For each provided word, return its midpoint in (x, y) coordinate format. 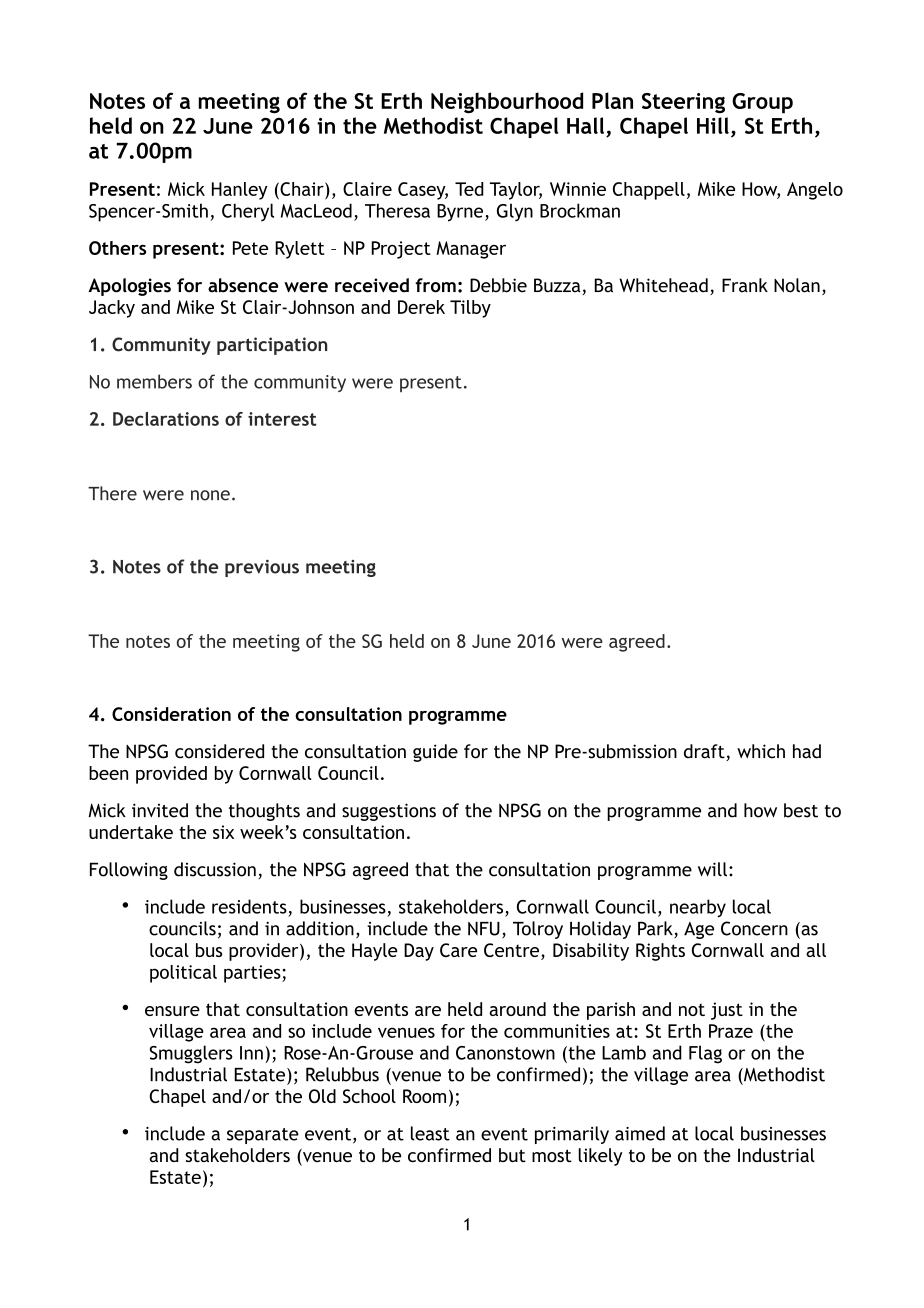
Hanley (240, 191)
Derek (421, 307)
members (154, 381)
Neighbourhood (507, 103)
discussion (215, 869)
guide (435, 753)
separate (263, 1136)
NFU (484, 929)
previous (262, 568)
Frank (745, 285)
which (761, 751)
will (712, 869)
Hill (713, 125)
